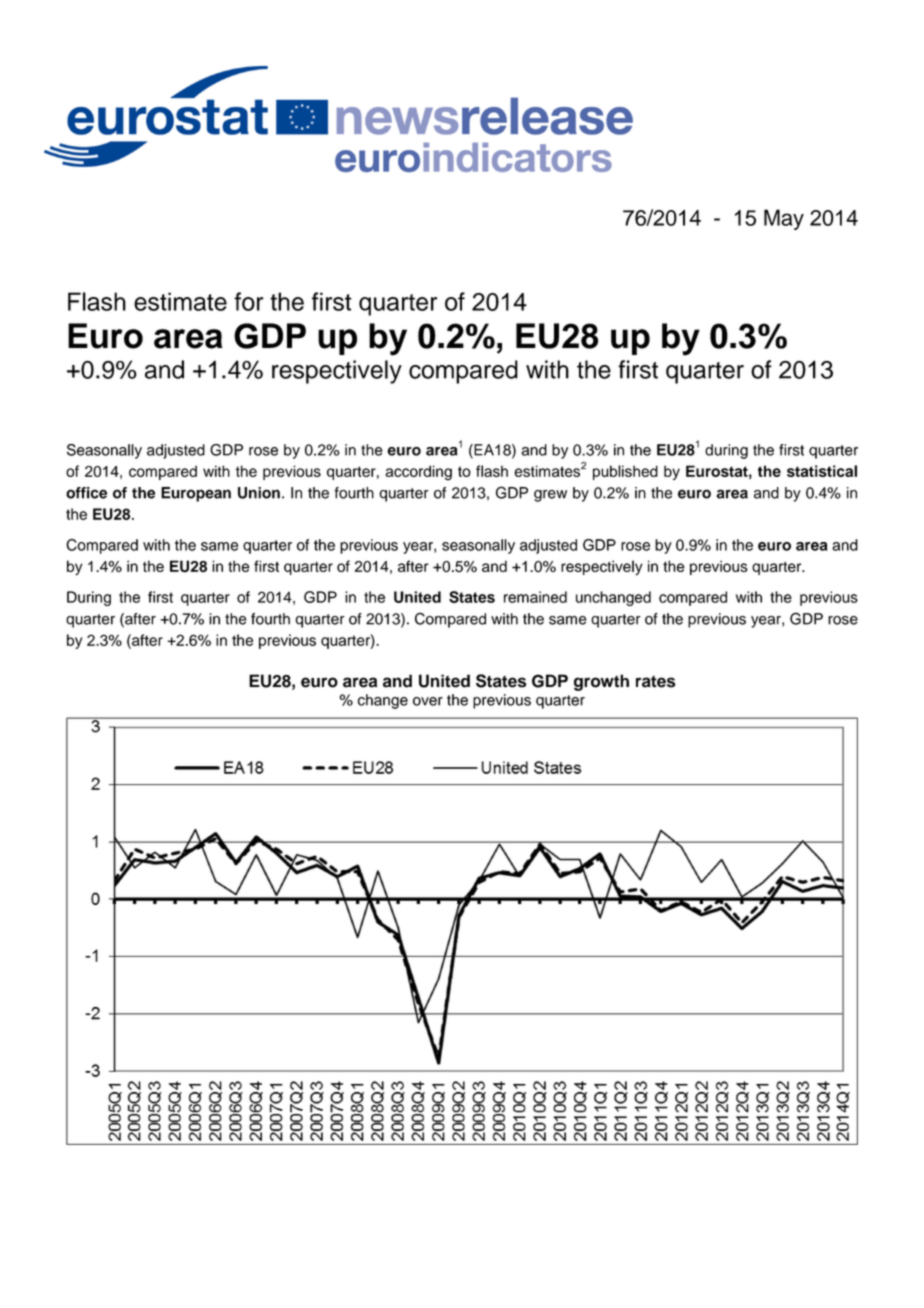 This document has width=924, height=1308. What do you see at coordinates (601, 682) in the document?
I see `growth` at bounding box center [601, 682].
